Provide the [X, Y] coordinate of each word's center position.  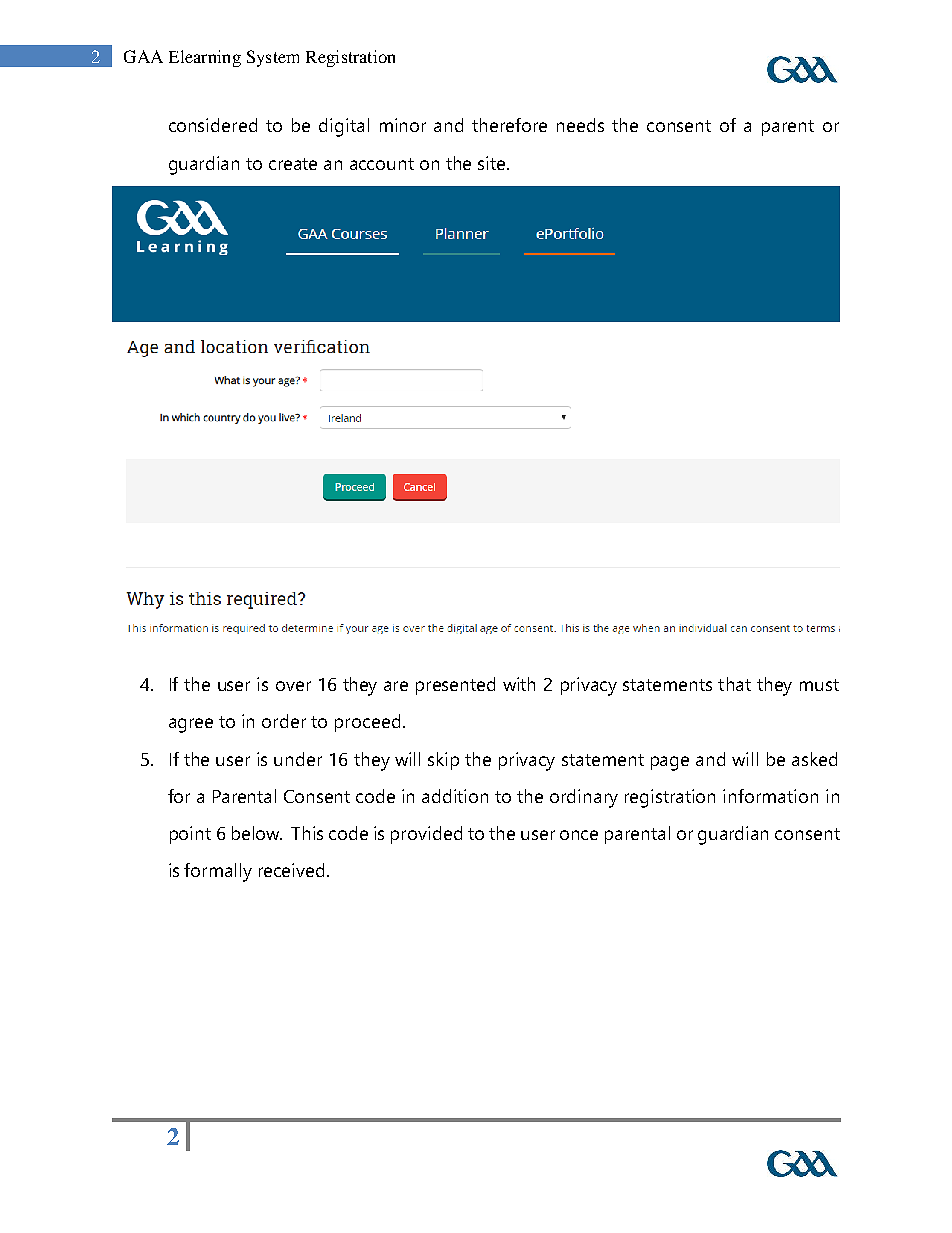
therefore [509, 125]
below [257, 833]
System [273, 58]
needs [580, 125]
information [770, 796]
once [579, 835]
